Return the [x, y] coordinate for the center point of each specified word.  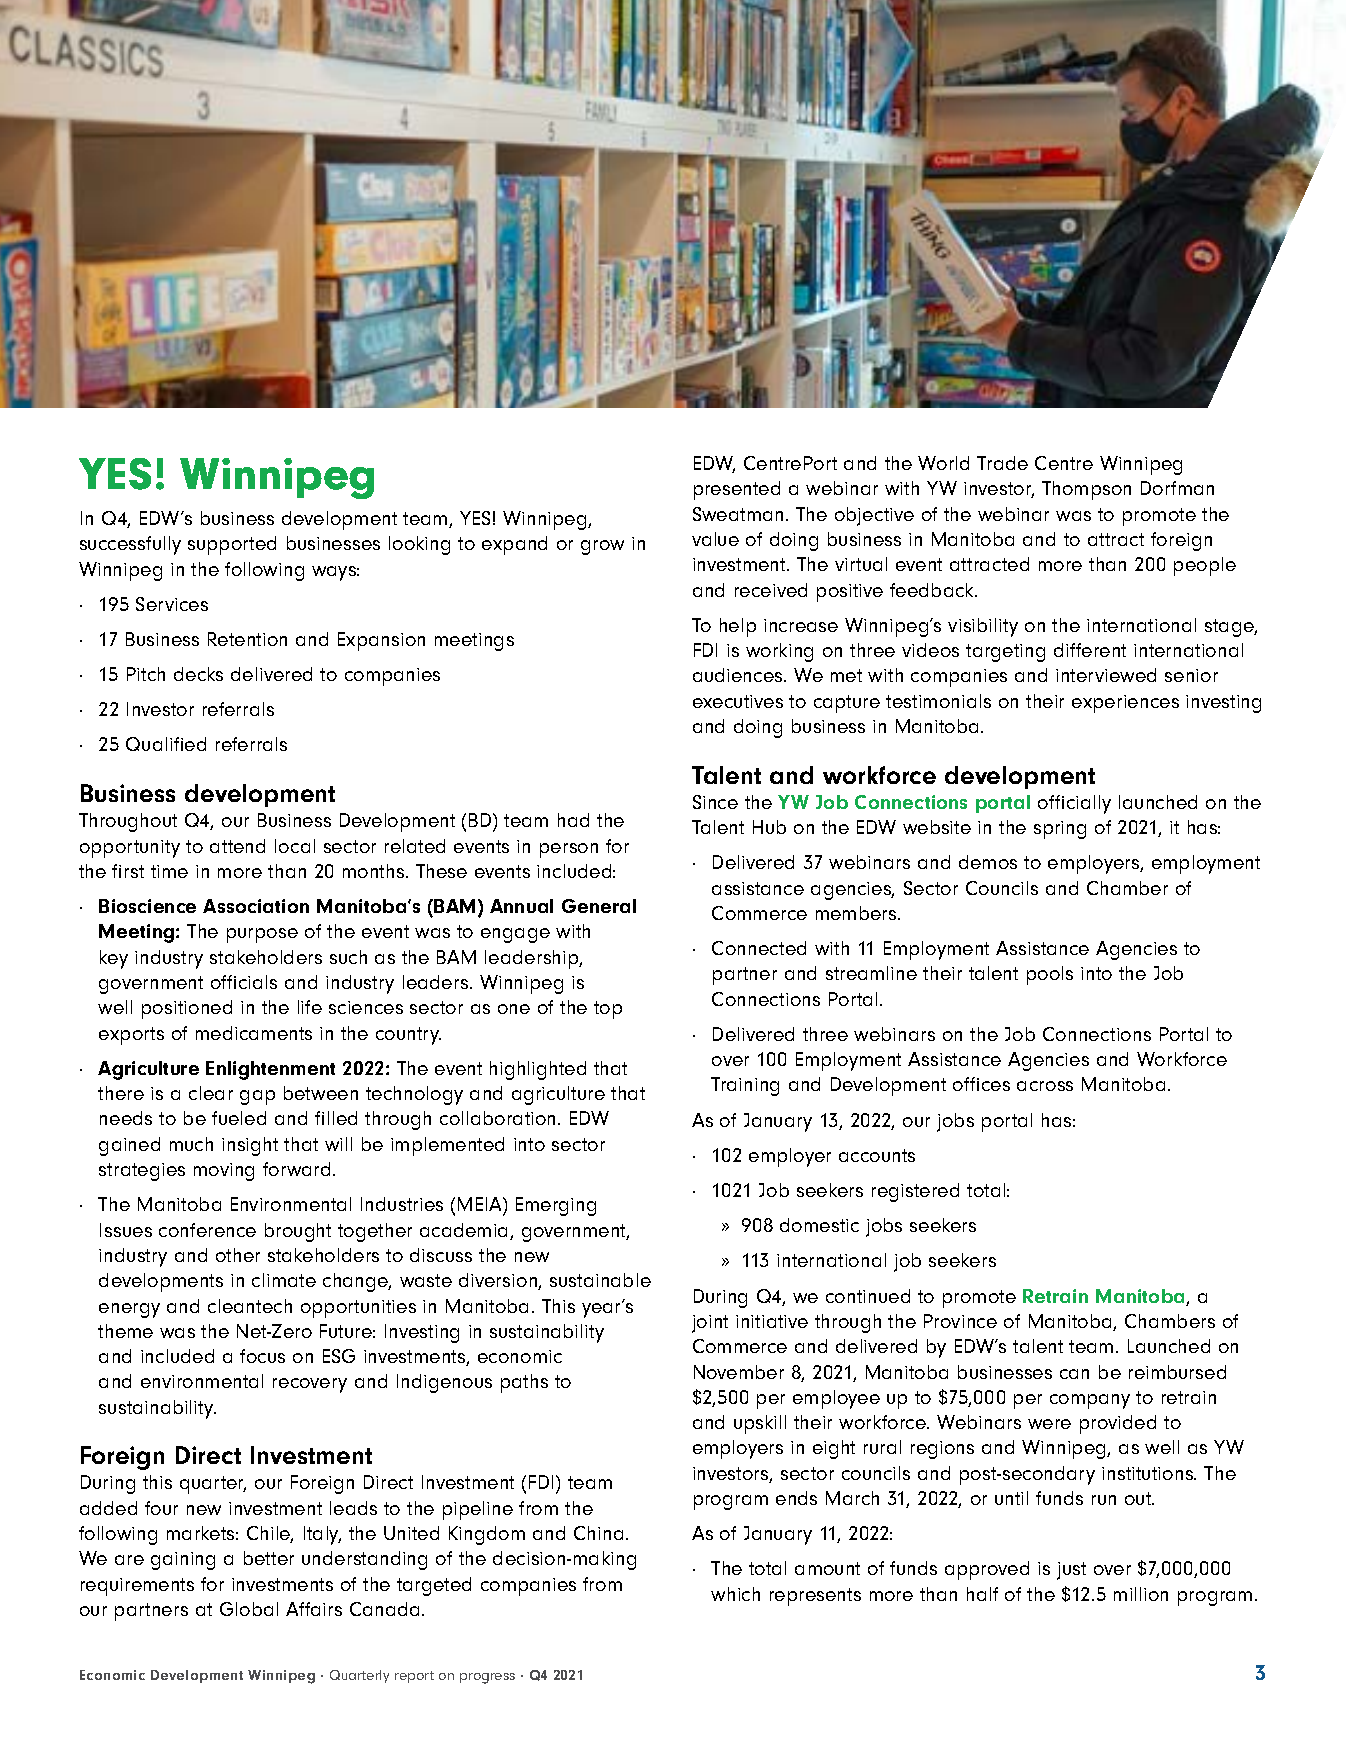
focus [262, 1356]
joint [710, 1324]
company [1090, 1401]
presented [737, 490]
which [735, 1594]
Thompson [1086, 490]
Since [715, 802]
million [1141, 1594]
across [1045, 1086]
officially [1074, 804]
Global [249, 1609]
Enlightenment [270, 1070]
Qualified [166, 744]
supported [232, 545]
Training [745, 1086]
